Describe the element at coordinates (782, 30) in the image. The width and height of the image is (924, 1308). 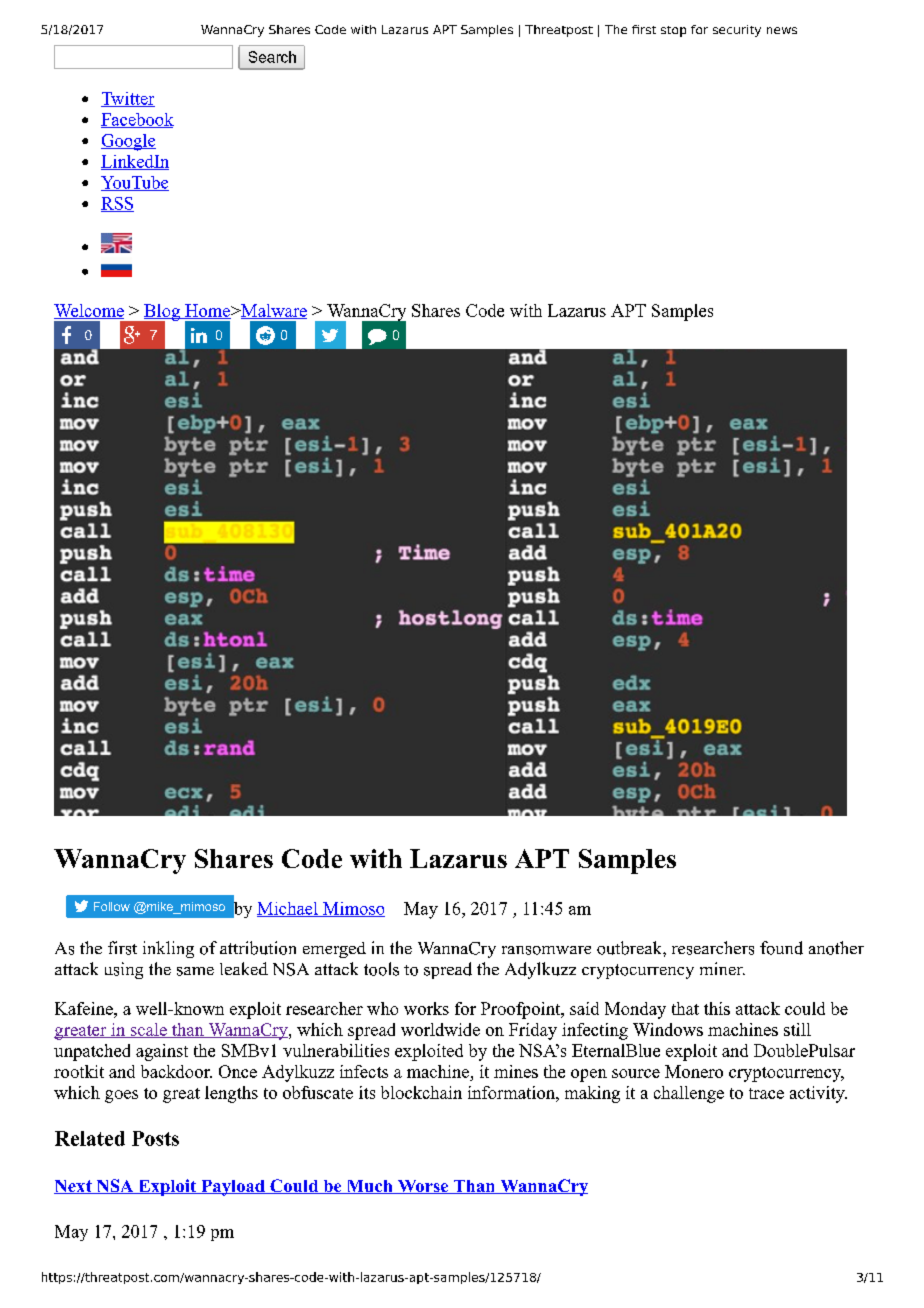
I see `news` at that location.
